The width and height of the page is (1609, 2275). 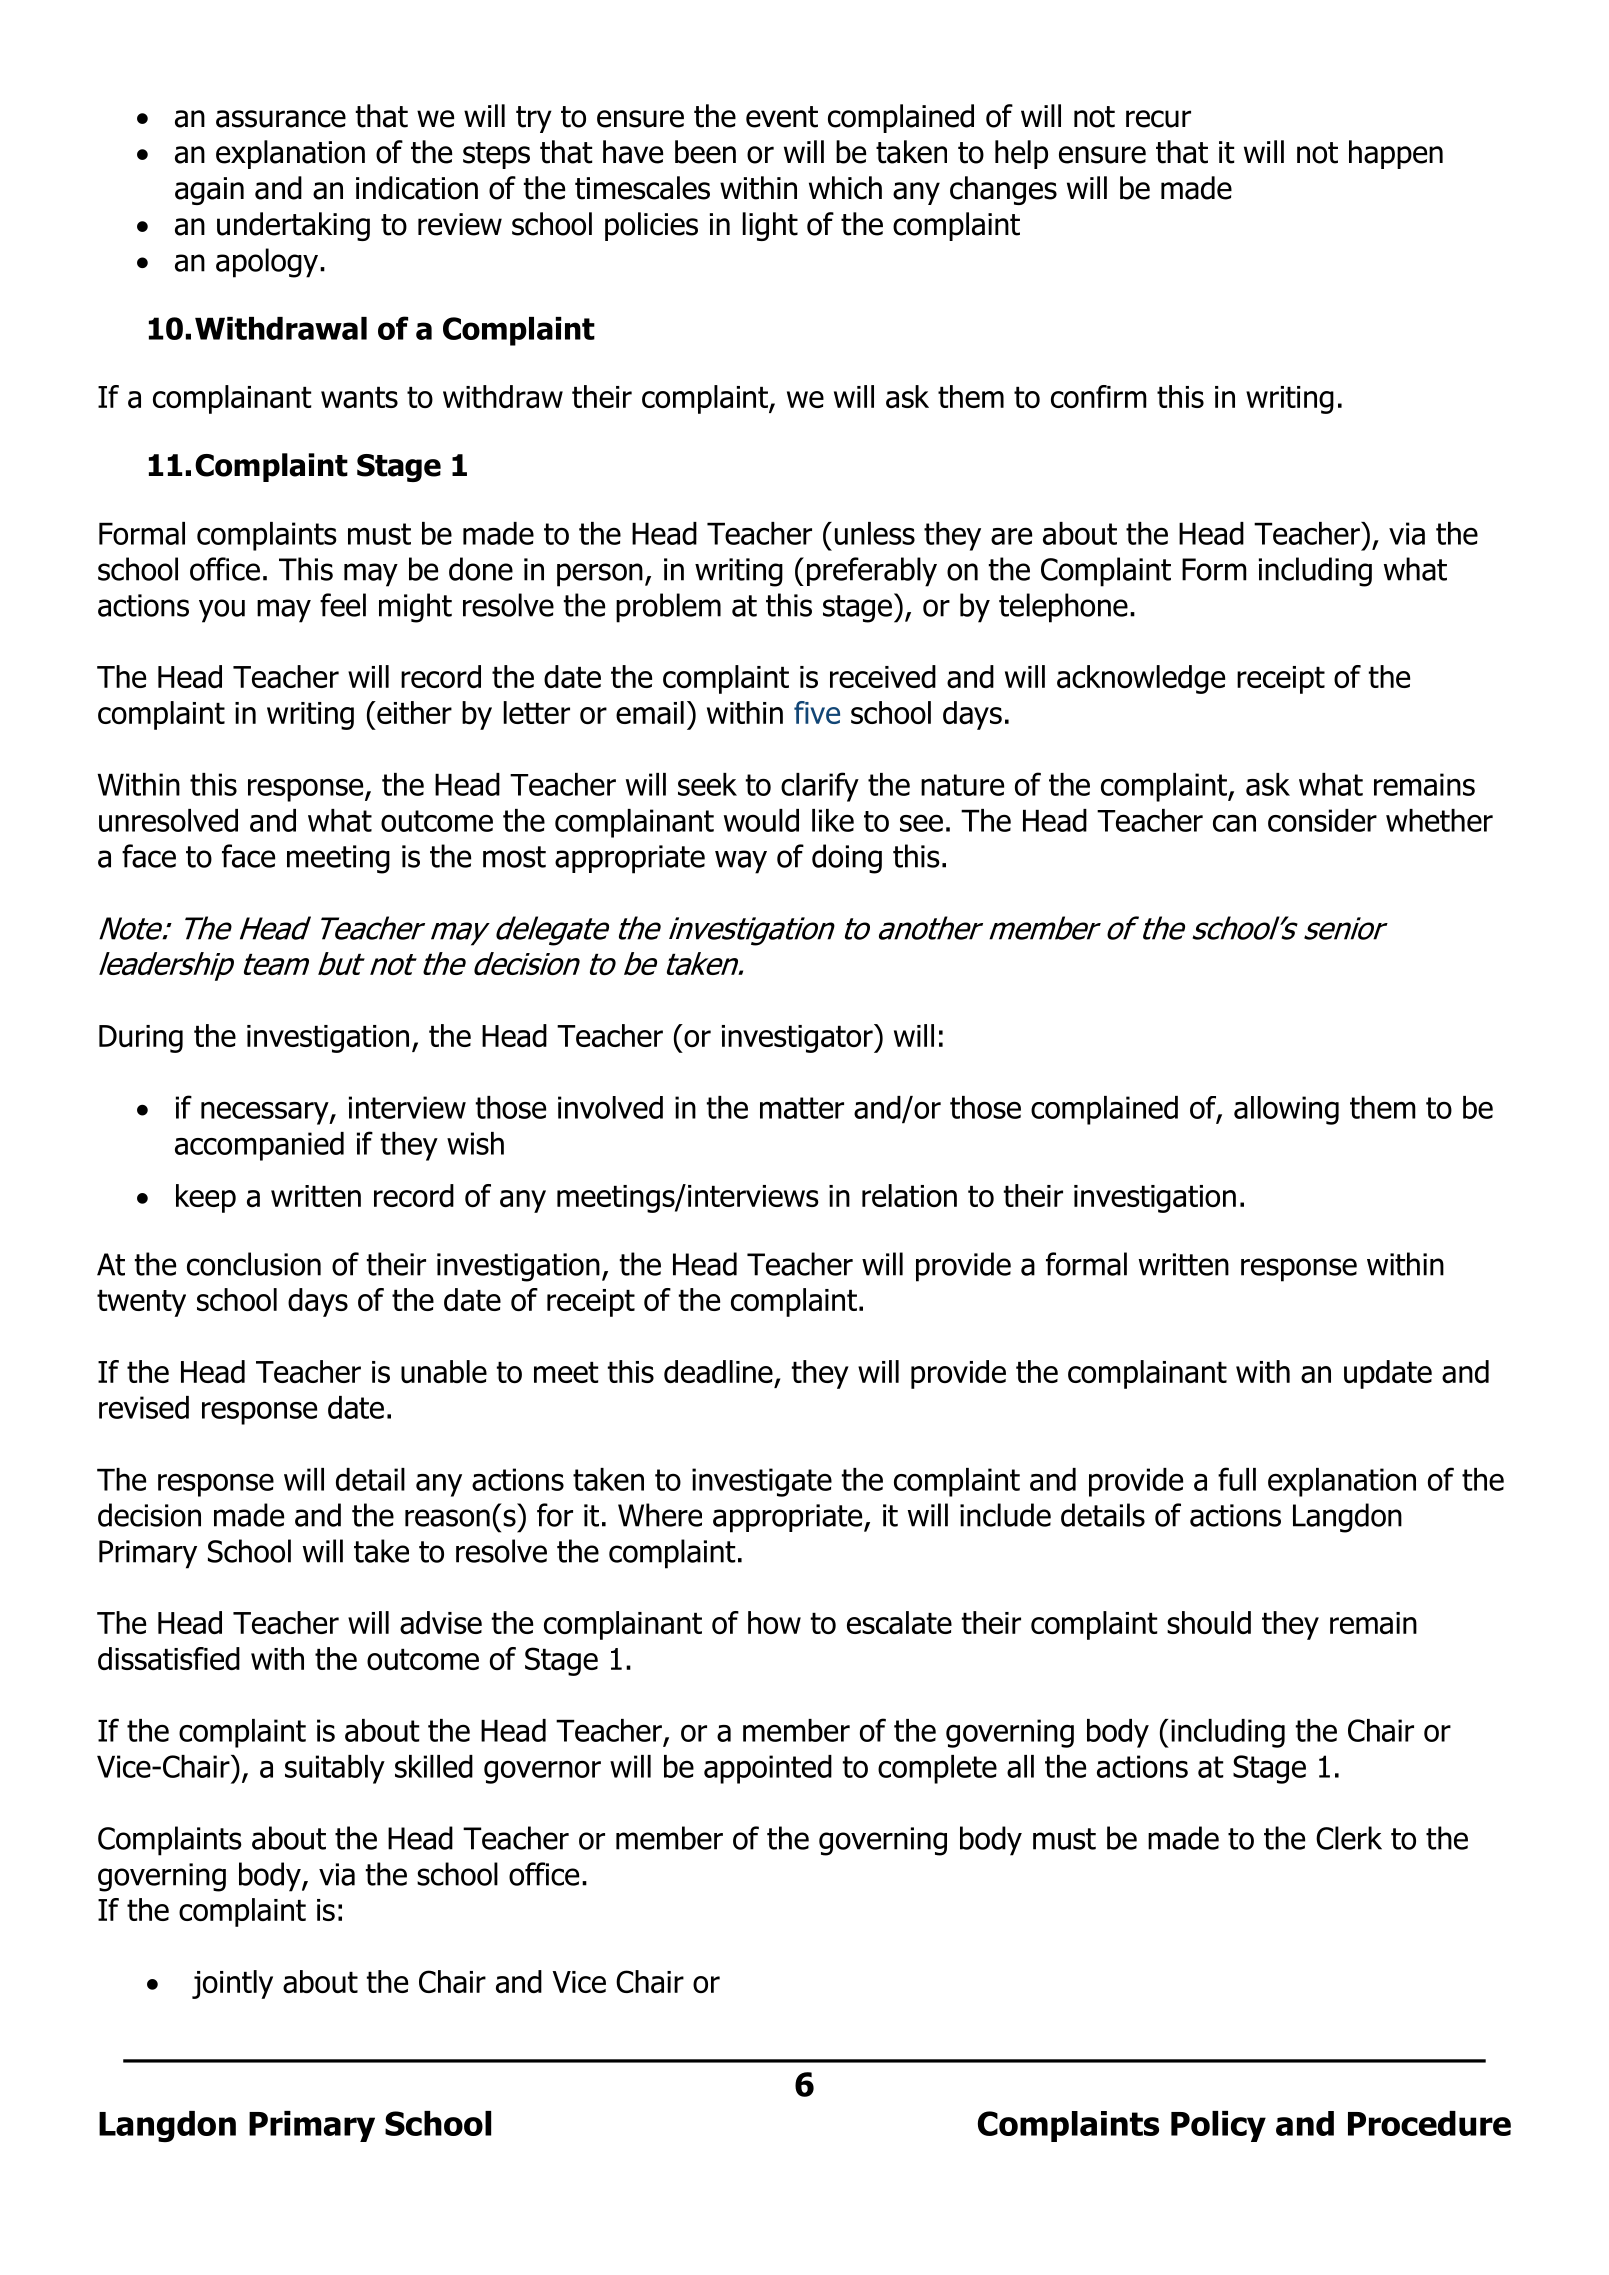 What do you see at coordinates (1396, 154) in the page?
I see `happen` at bounding box center [1396, 154].
